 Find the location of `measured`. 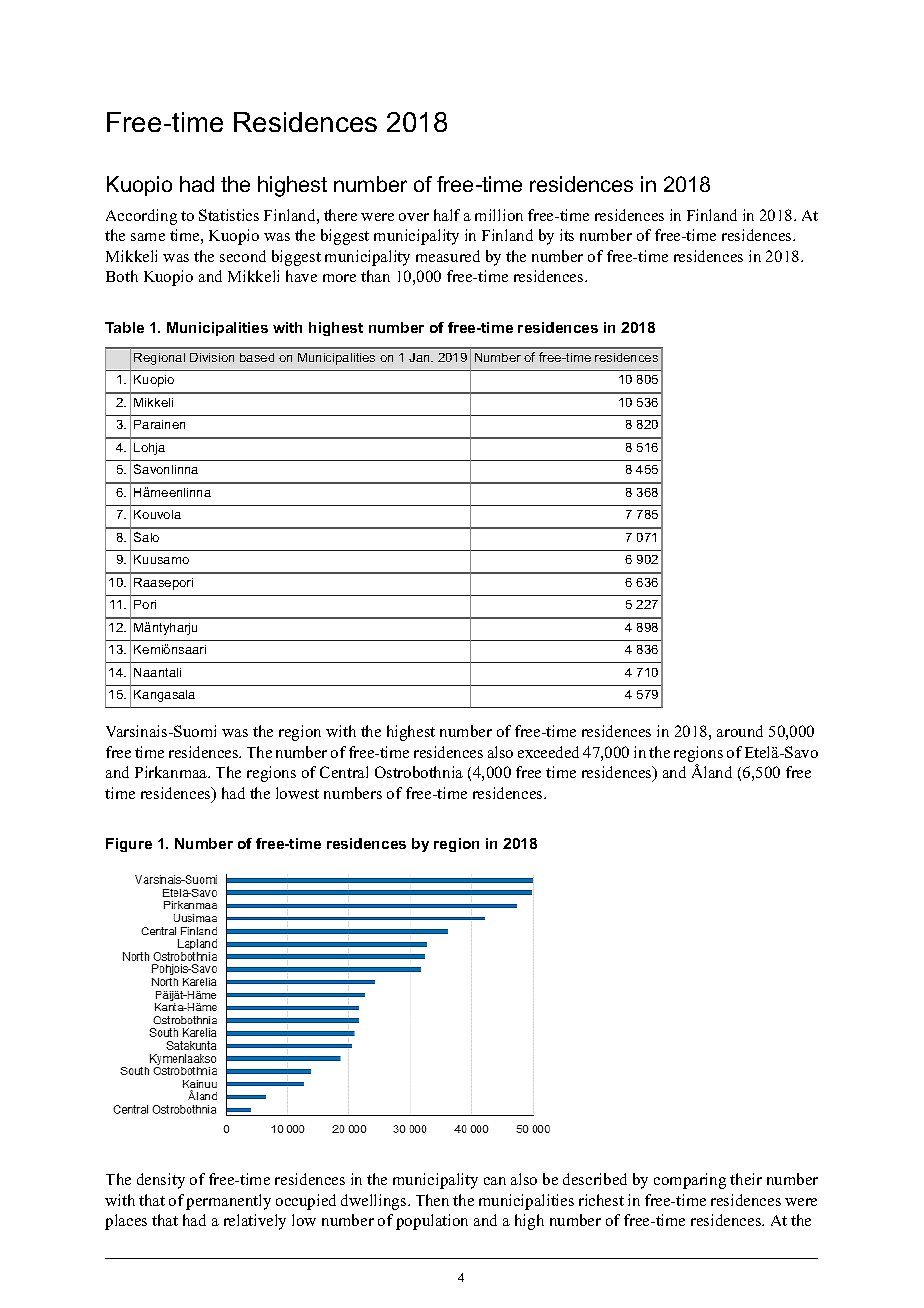

measured is located at coordinates (448, 256).
